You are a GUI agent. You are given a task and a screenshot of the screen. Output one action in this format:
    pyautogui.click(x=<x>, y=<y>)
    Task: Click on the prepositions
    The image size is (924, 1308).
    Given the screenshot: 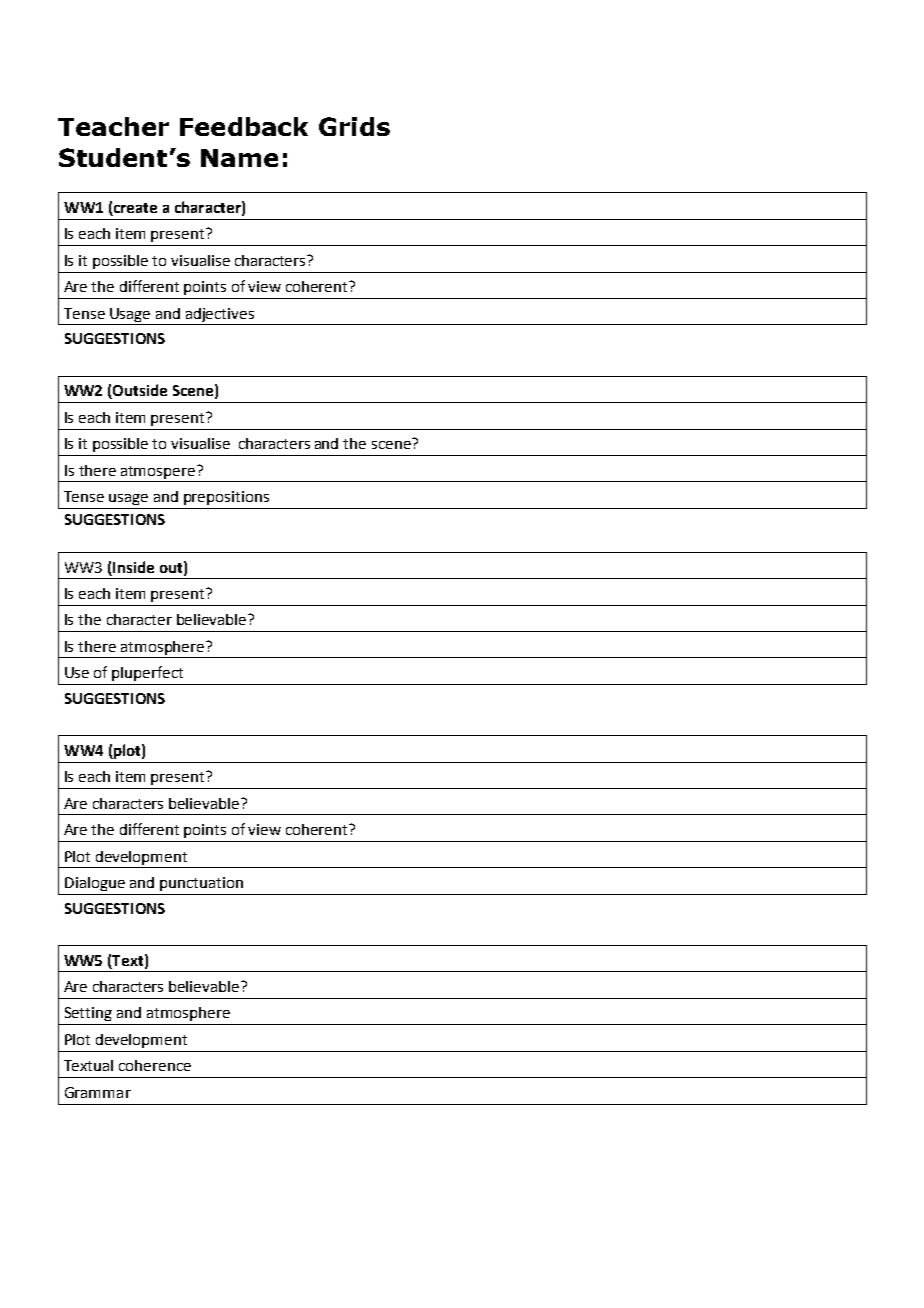 What is the action you would take?
    pyautogui.click(x=226, y=498)
